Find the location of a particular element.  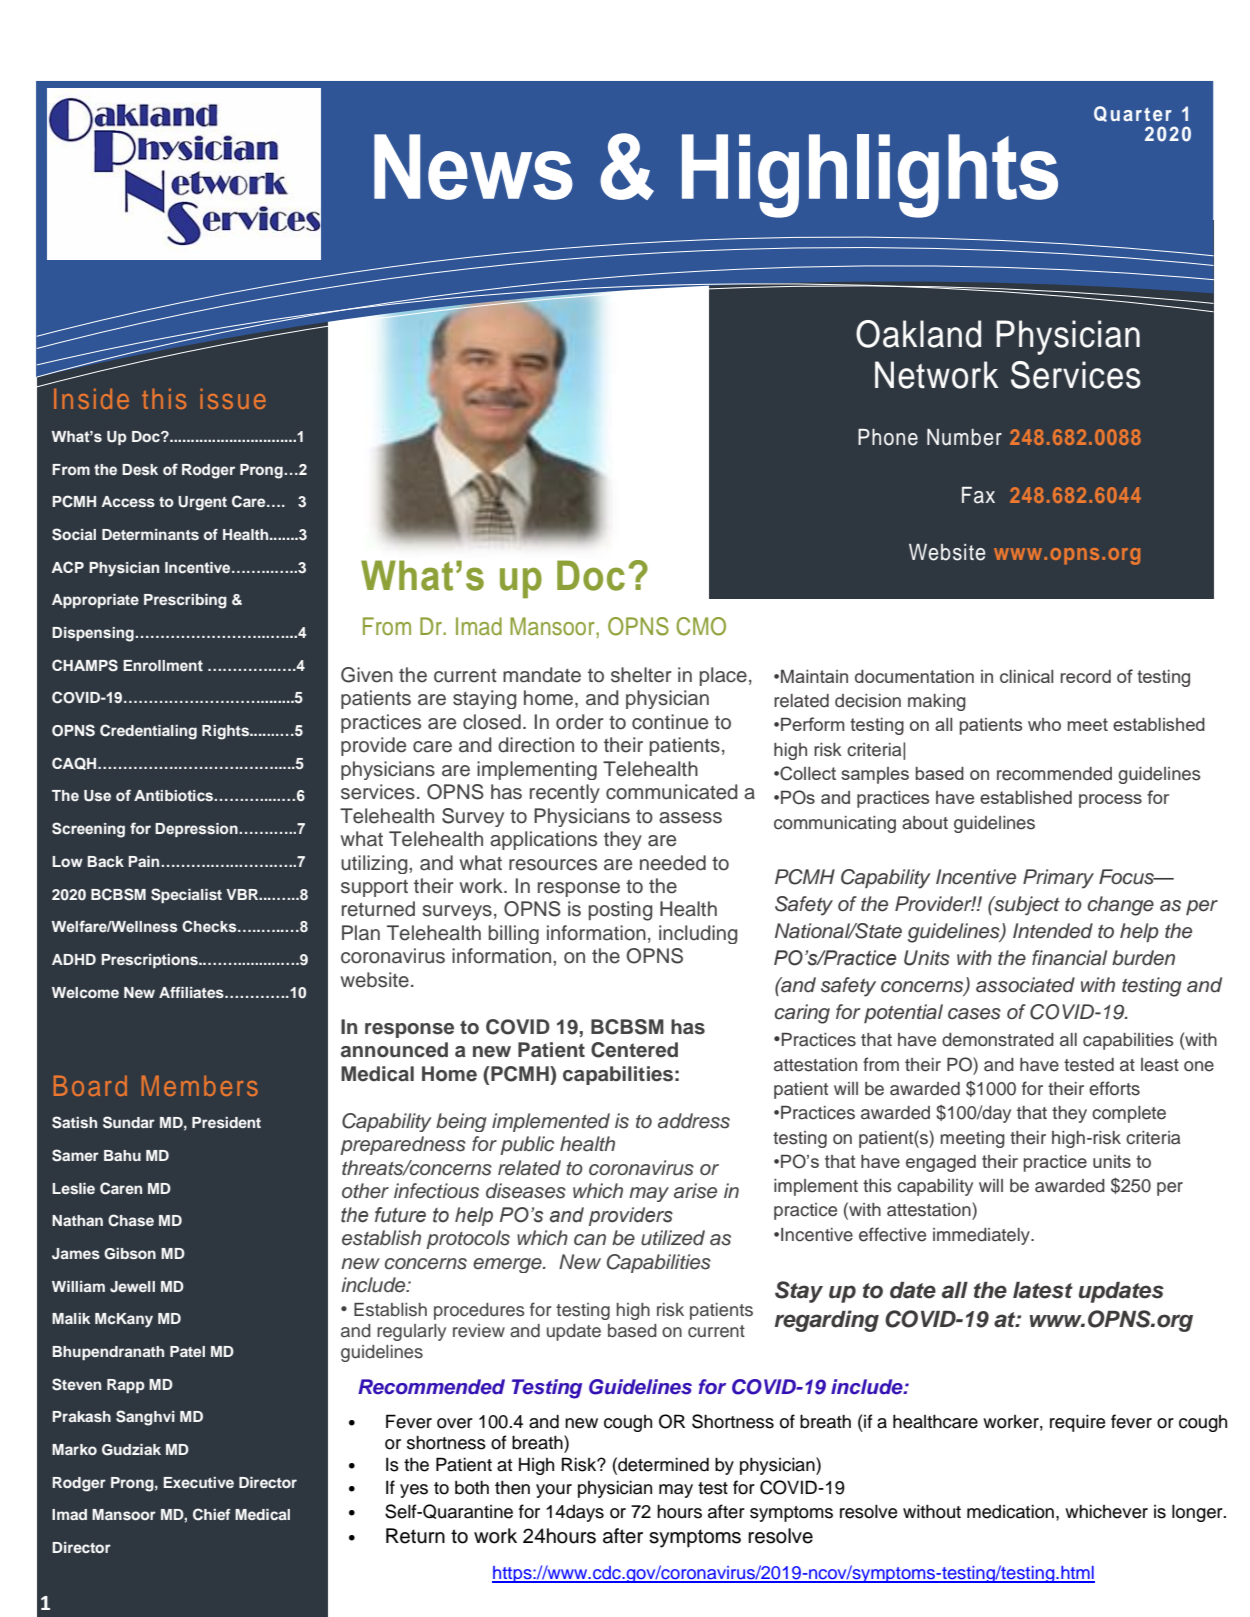

Executive is located at coordinates (198, 1482).
